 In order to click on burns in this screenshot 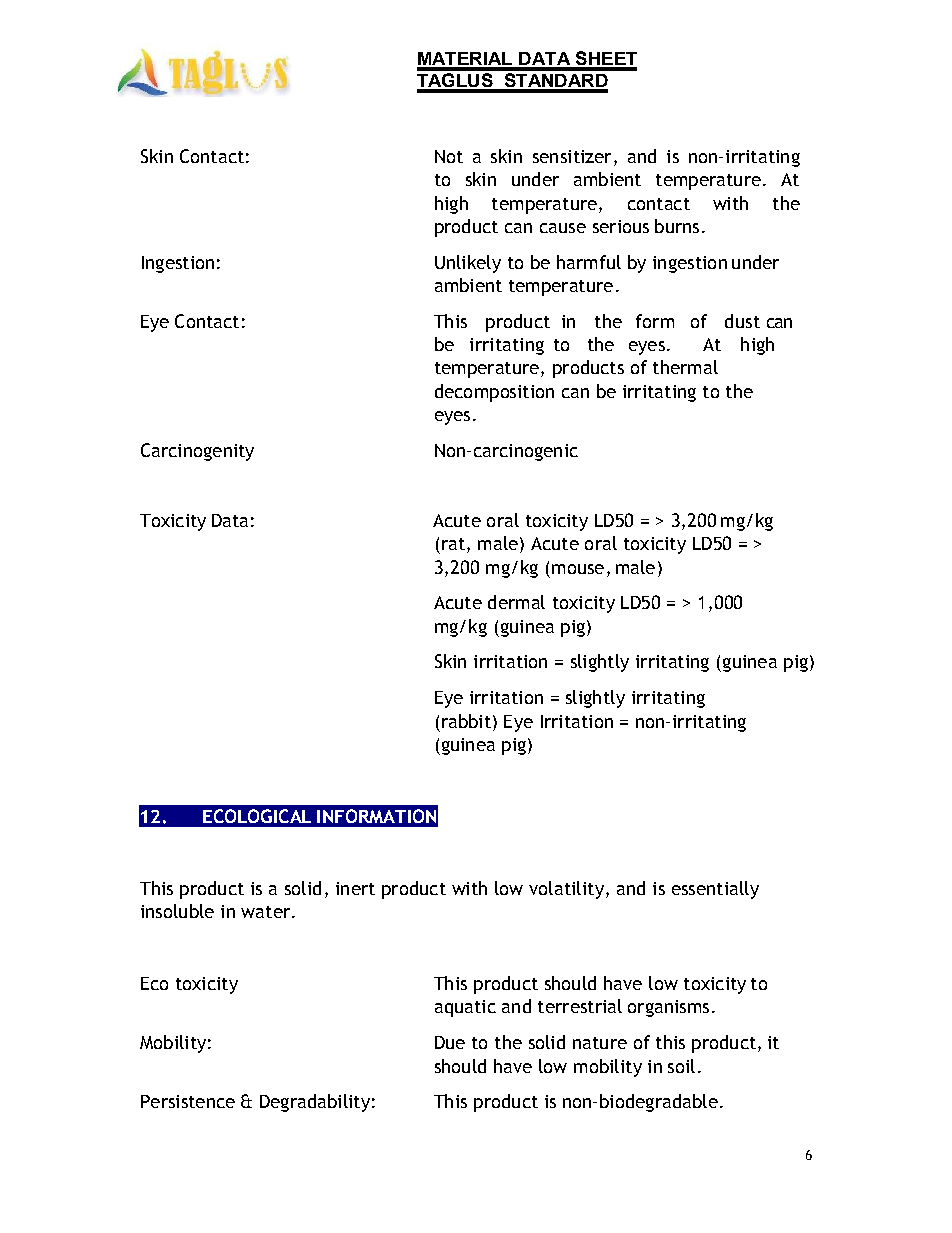, I will do `click(677, 226)`.
